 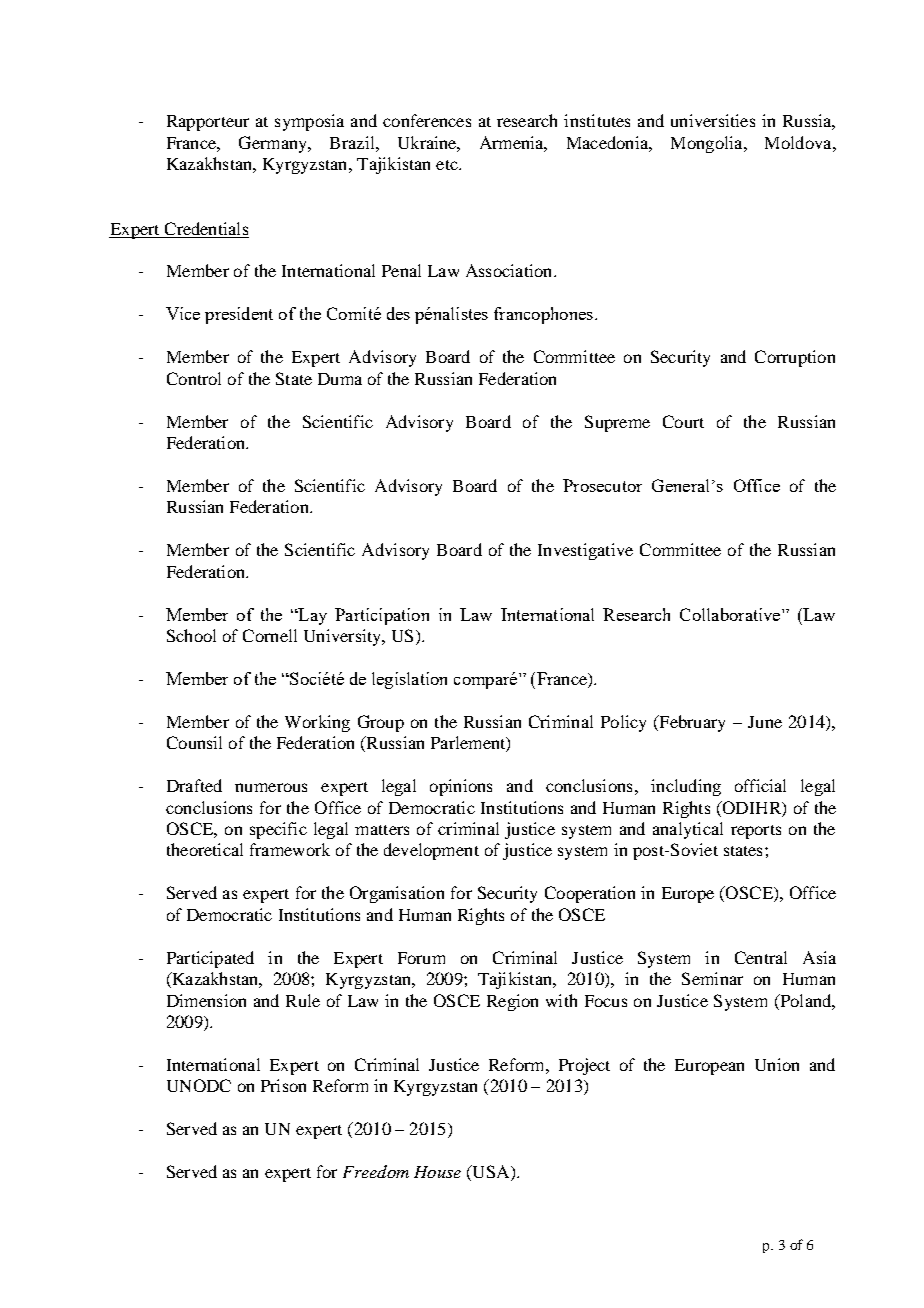 What do you see at coordinates (708, 144) in the page?
I see `Mongolia` at bounding box center [708, 144].
